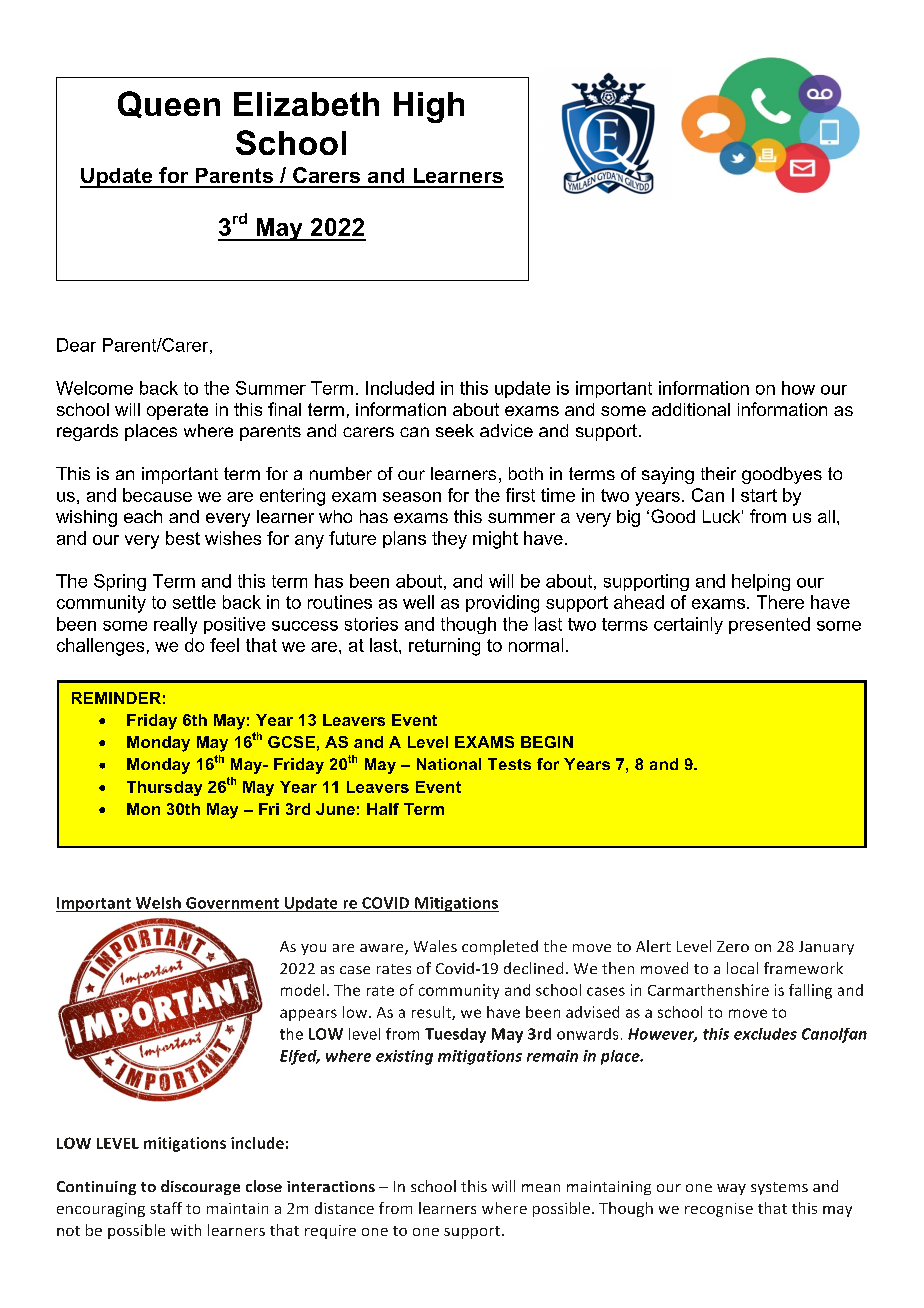  What do you see at coordinates (94, 388) in the screenshot?
I see `Welcome` at bounding box center [94, 388].
